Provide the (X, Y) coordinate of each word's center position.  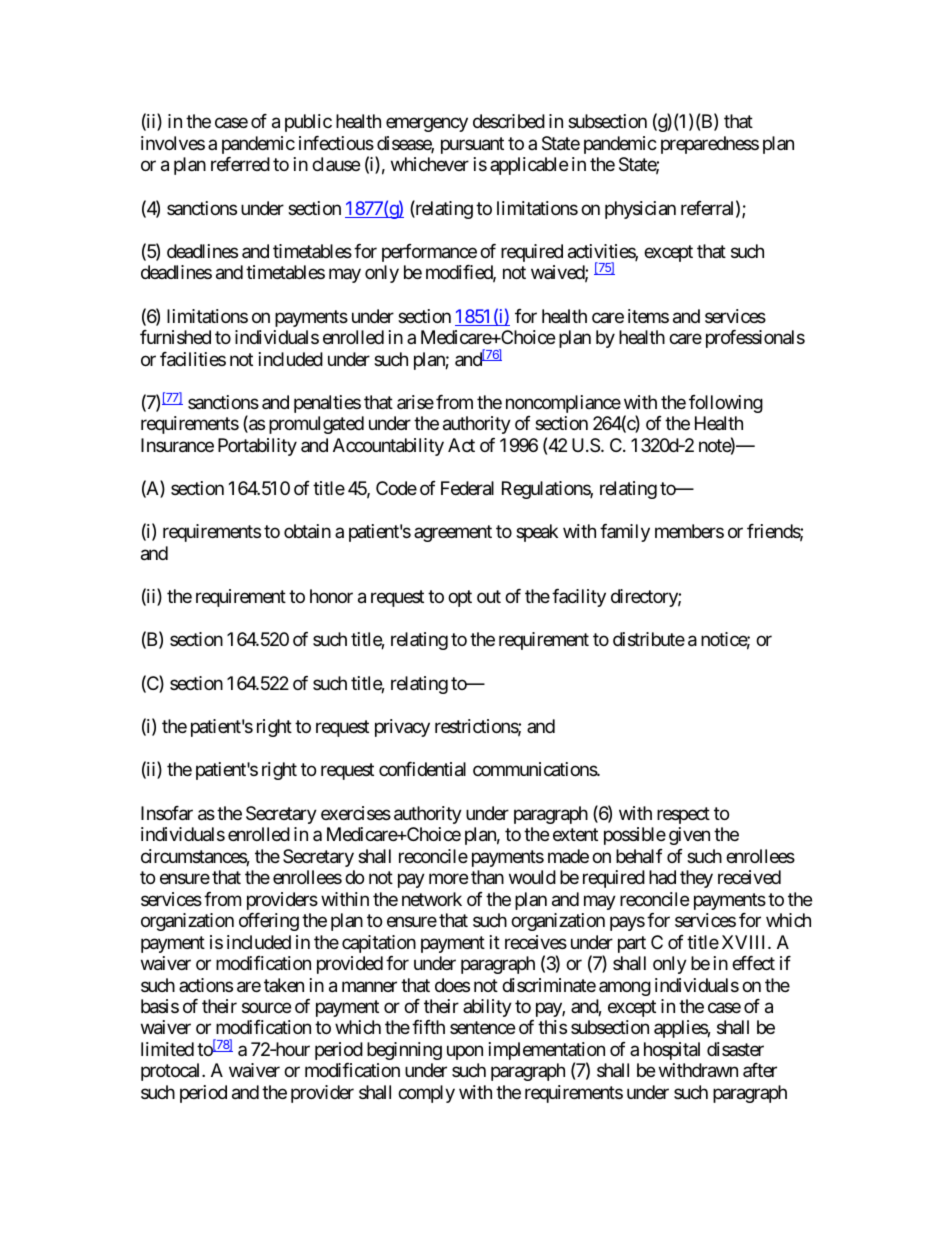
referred (240, 164)
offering (269, 922)
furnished (175, 337)
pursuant (472, 145)
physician (640, 210)
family (625, 533)
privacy (402, 728)
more (448, 879)
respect (683, 815)
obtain (307, 531)
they (696, 879)
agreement (453, 534)
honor (331, 596)
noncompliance (563, 404)
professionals (755, 339)
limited (167, 1049)
